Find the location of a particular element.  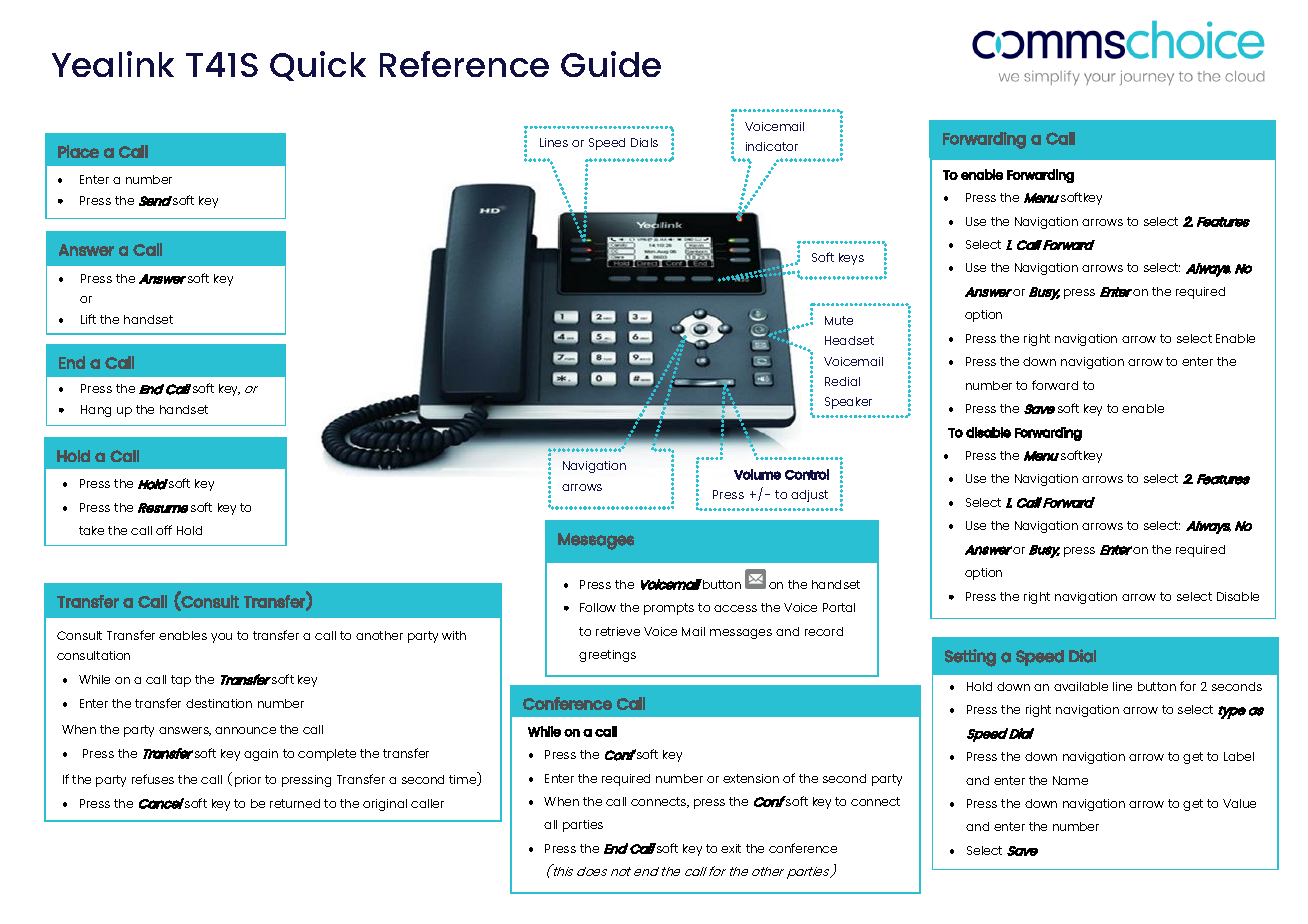

Quick is located at coordinates (318, 66).
